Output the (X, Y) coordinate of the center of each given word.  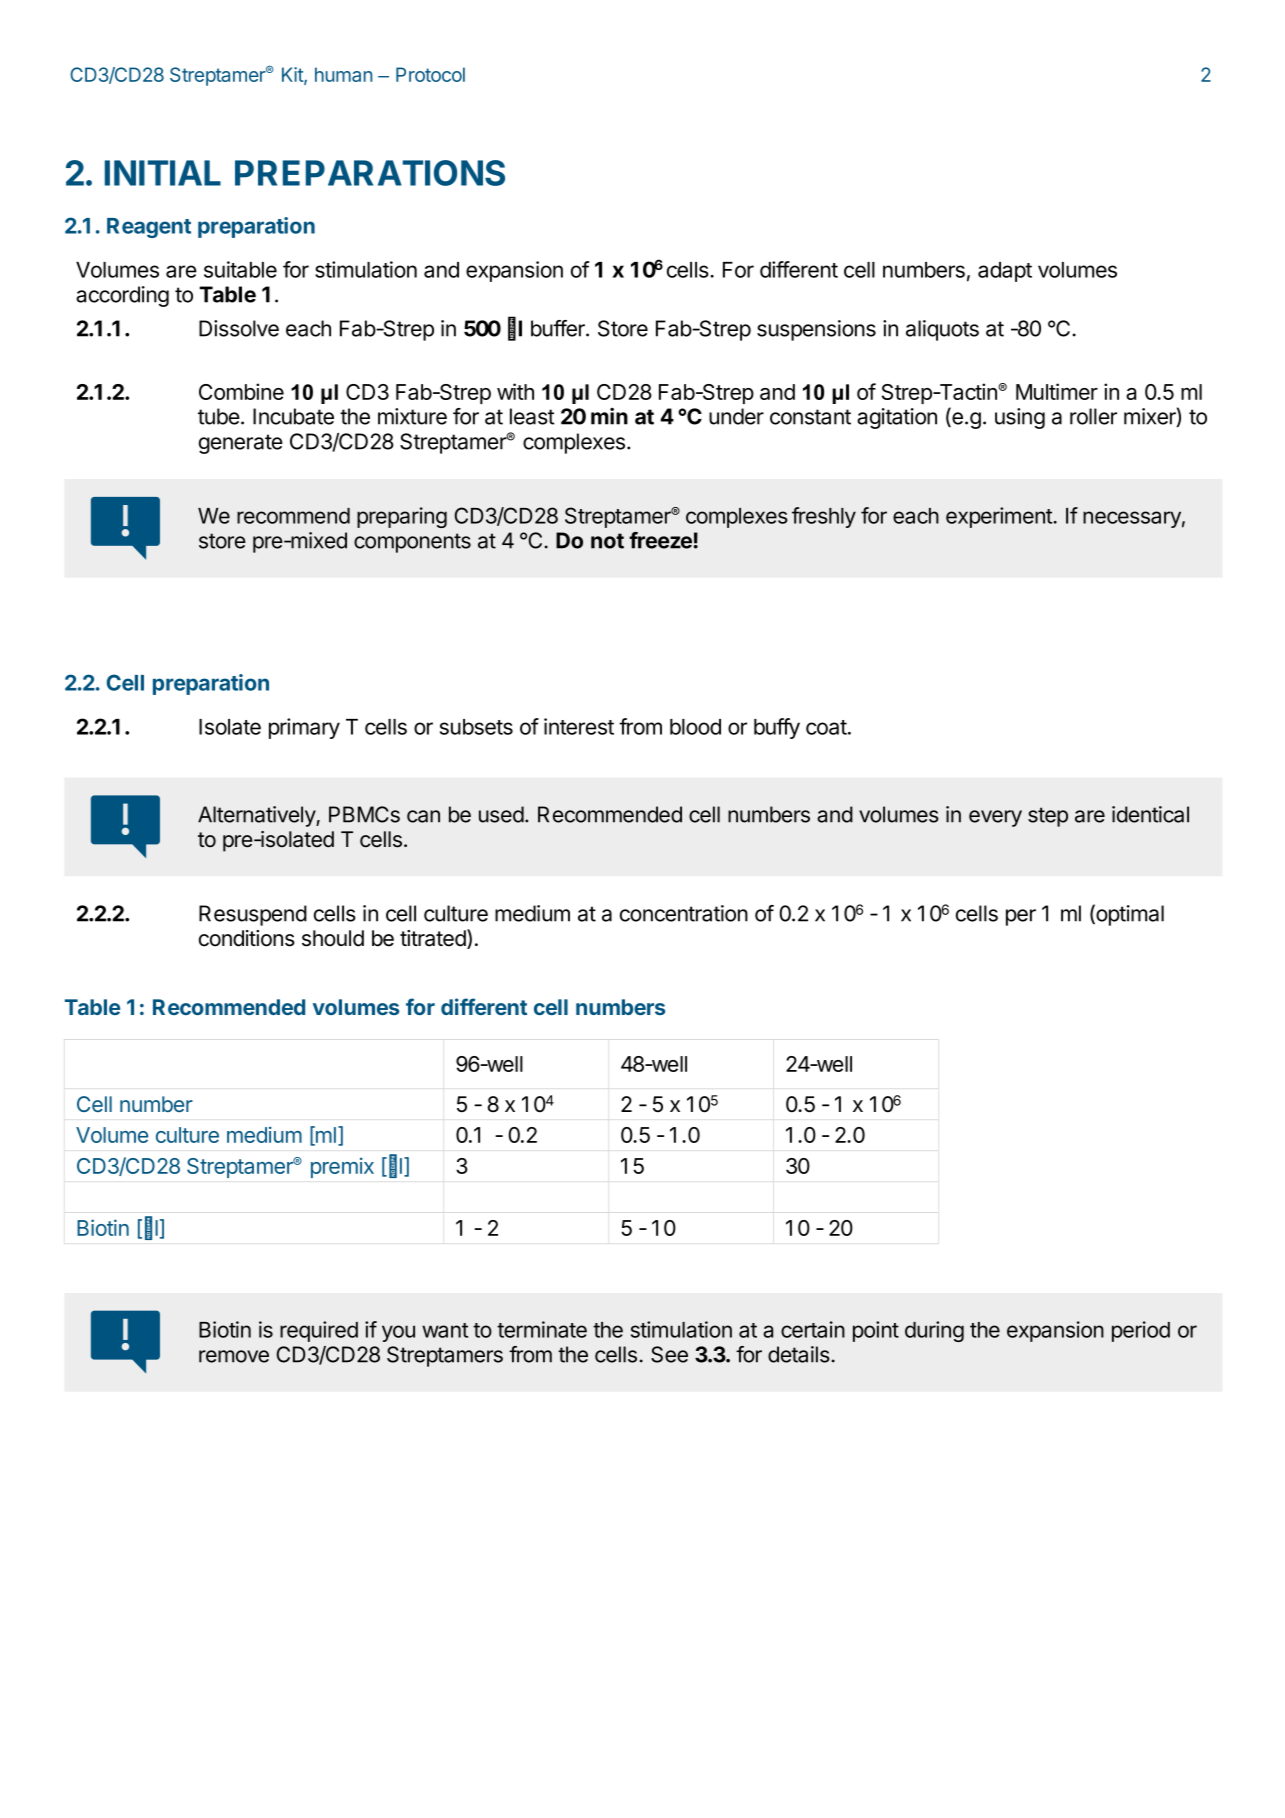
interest (579, 726)
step (1048, 817)
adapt (1005, 272)
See (669, 1354)
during (934, 1331)
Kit (293, 75)
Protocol (430, 74)
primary (304, 728)
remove (234, 1356)
